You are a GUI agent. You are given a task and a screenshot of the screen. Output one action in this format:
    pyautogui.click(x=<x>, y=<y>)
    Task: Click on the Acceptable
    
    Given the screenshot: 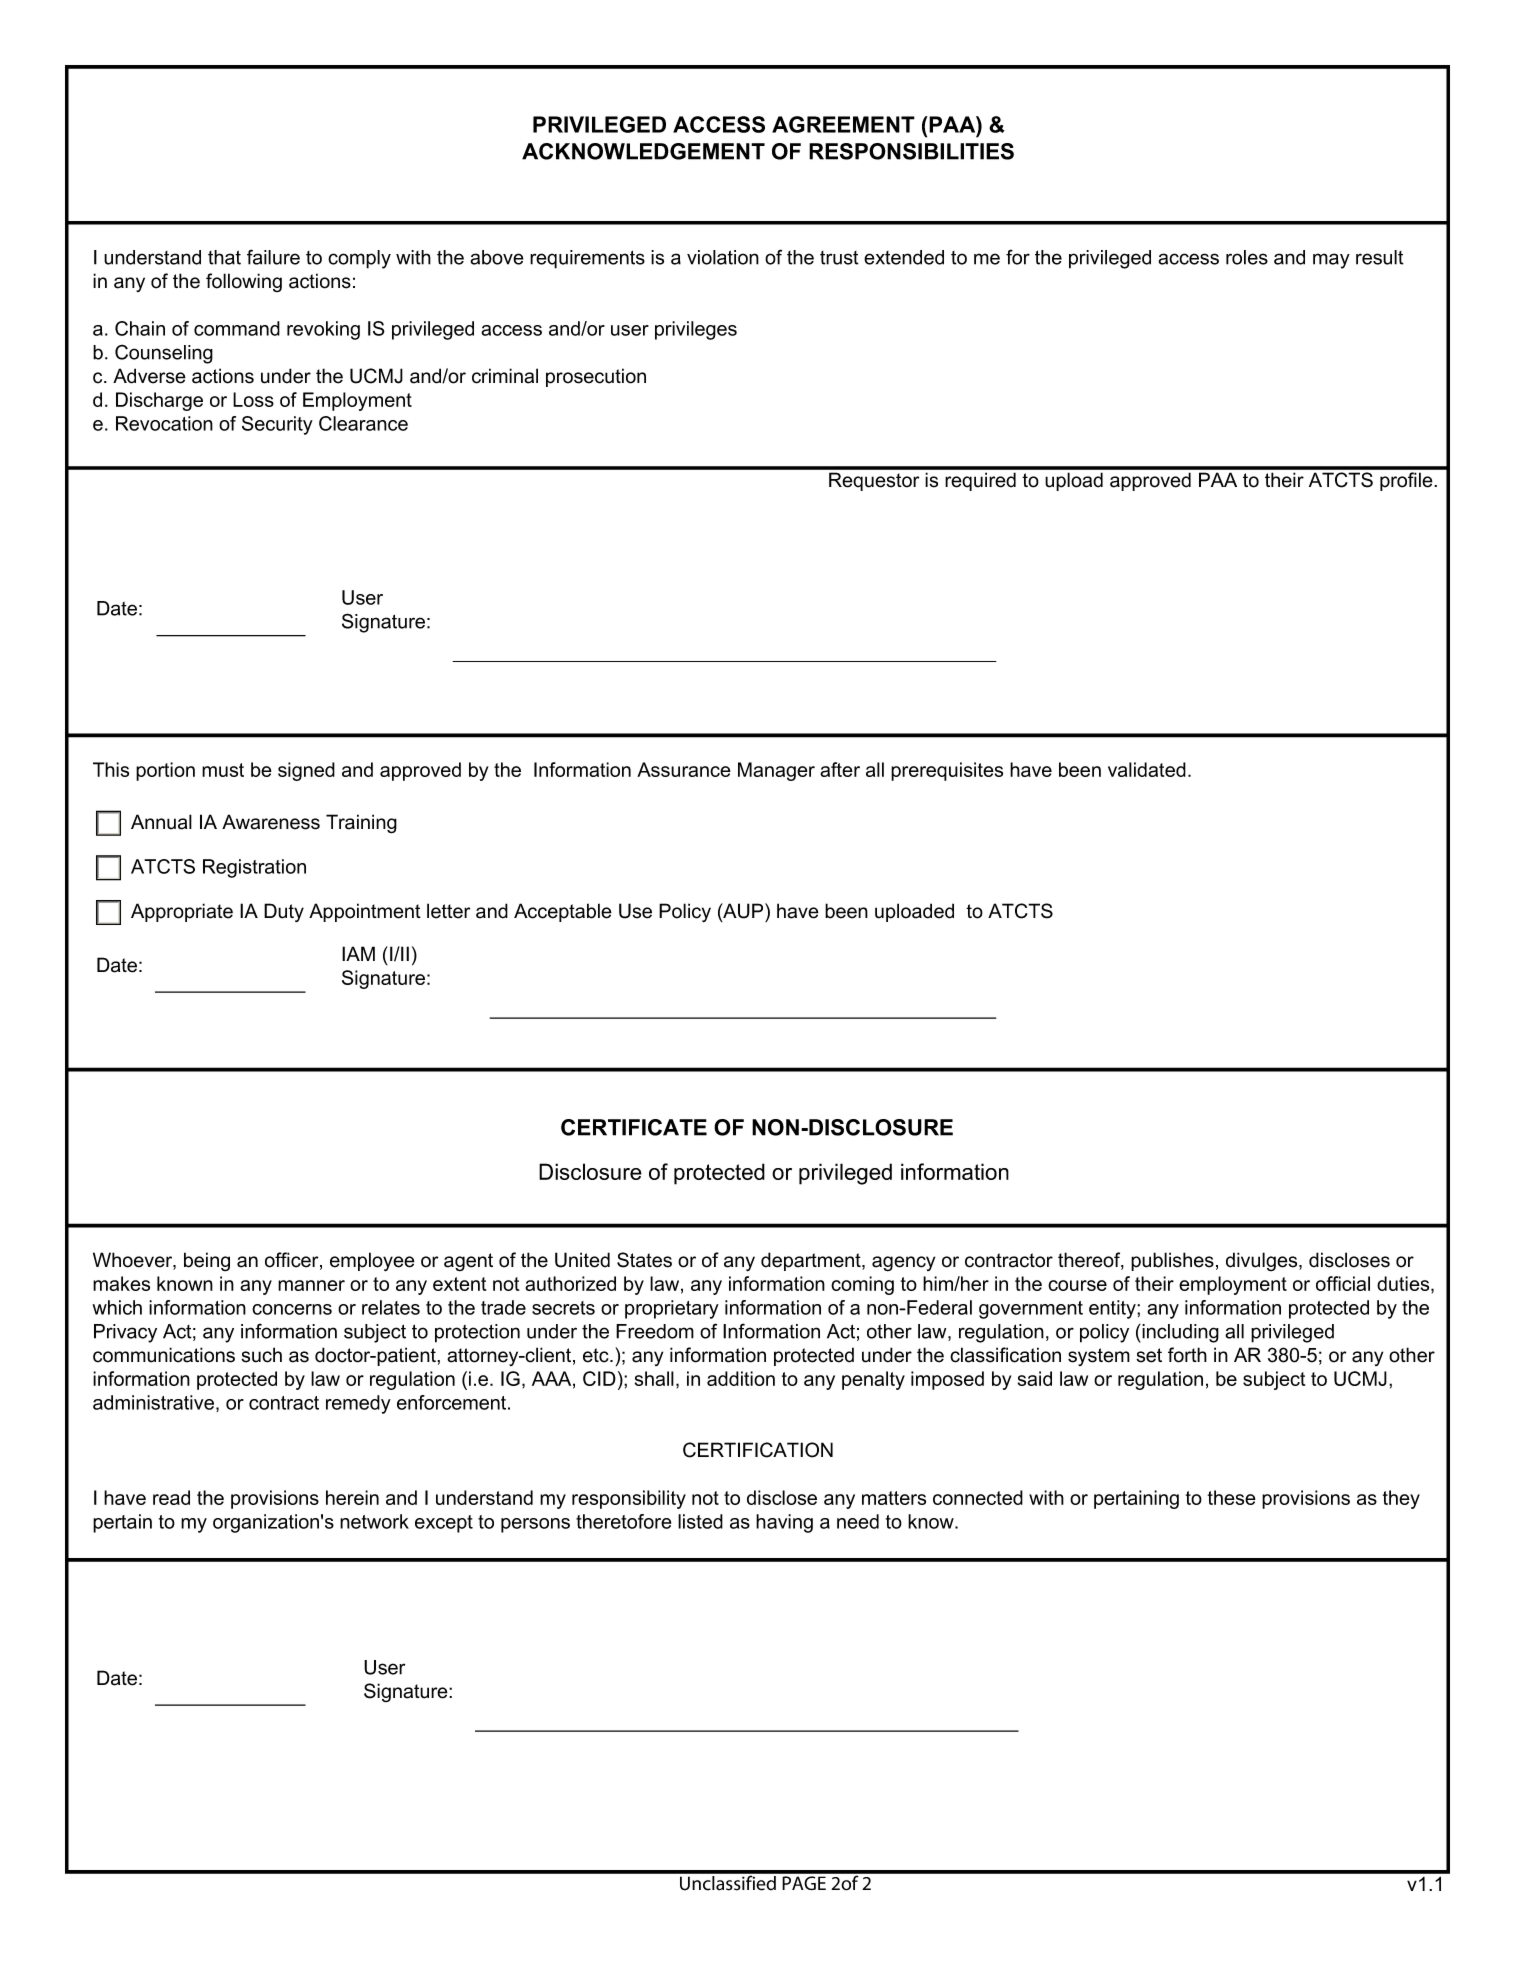 What is the action you would take?
    pyautogui.click(x=563, y=912)
